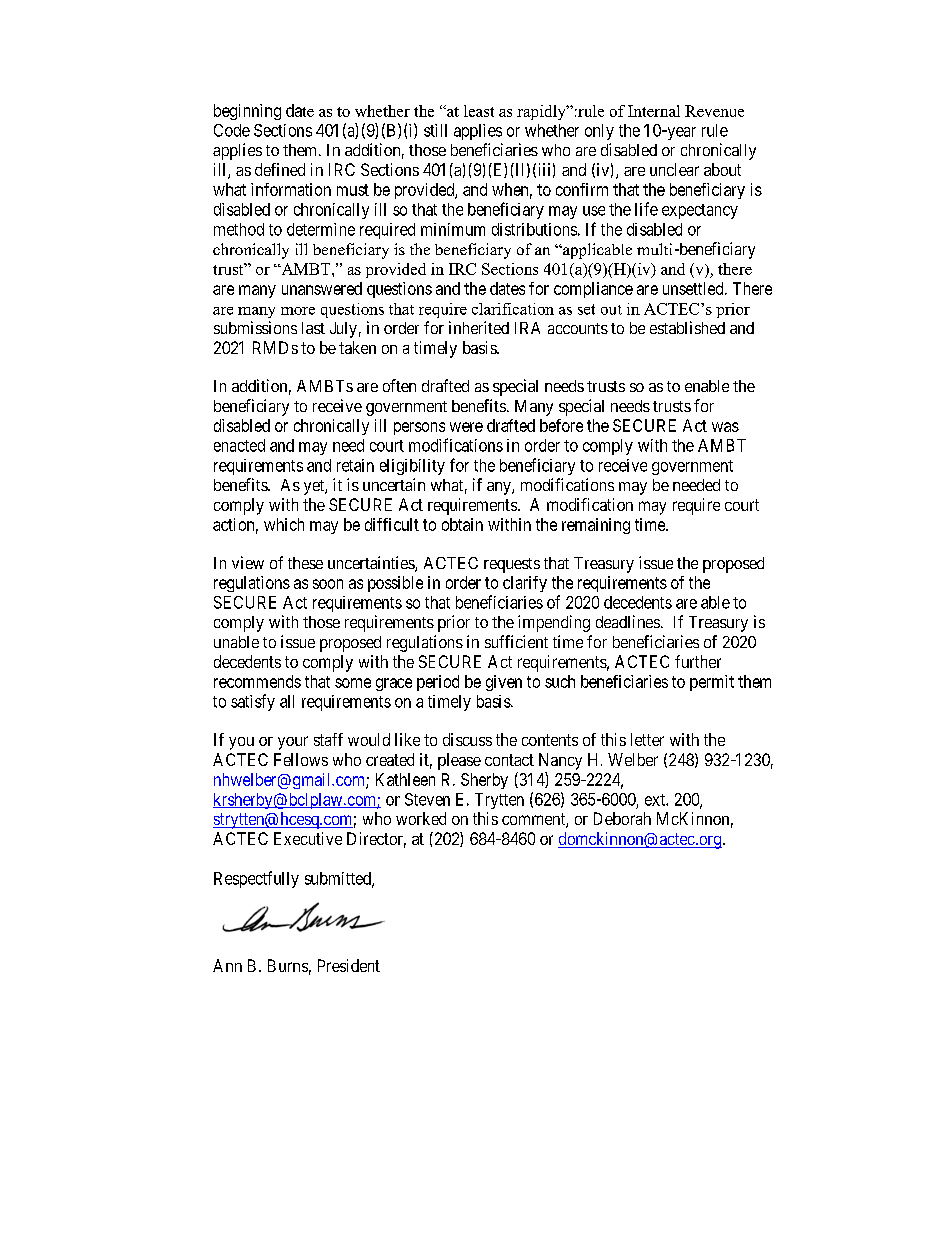 This screenshot has width=952, height=1233. What do you see at coordinates (479, 111) in the screenshot?
I see `least` at bounding box center [479, 111].
